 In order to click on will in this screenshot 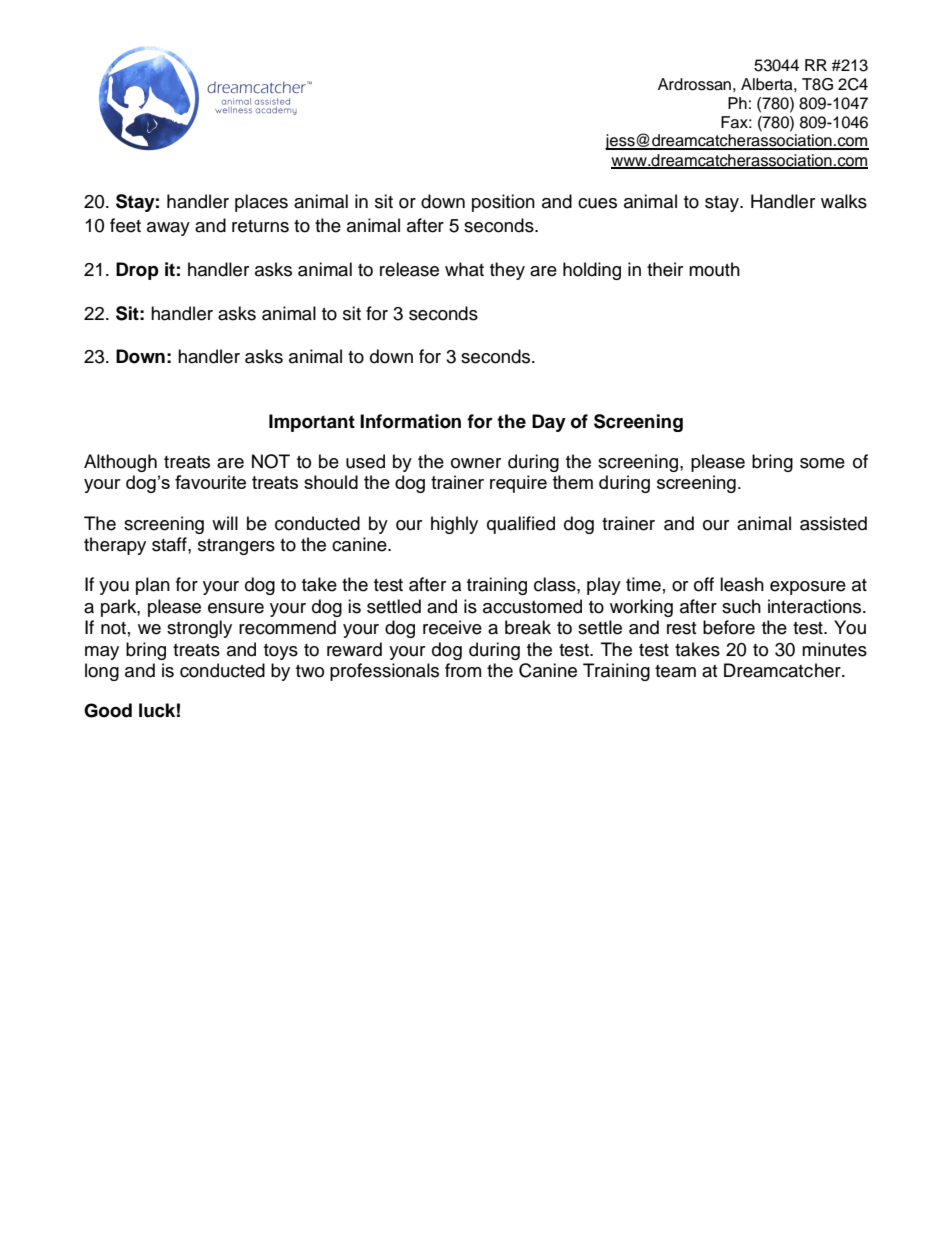, I will do `click(225, 523)`.
